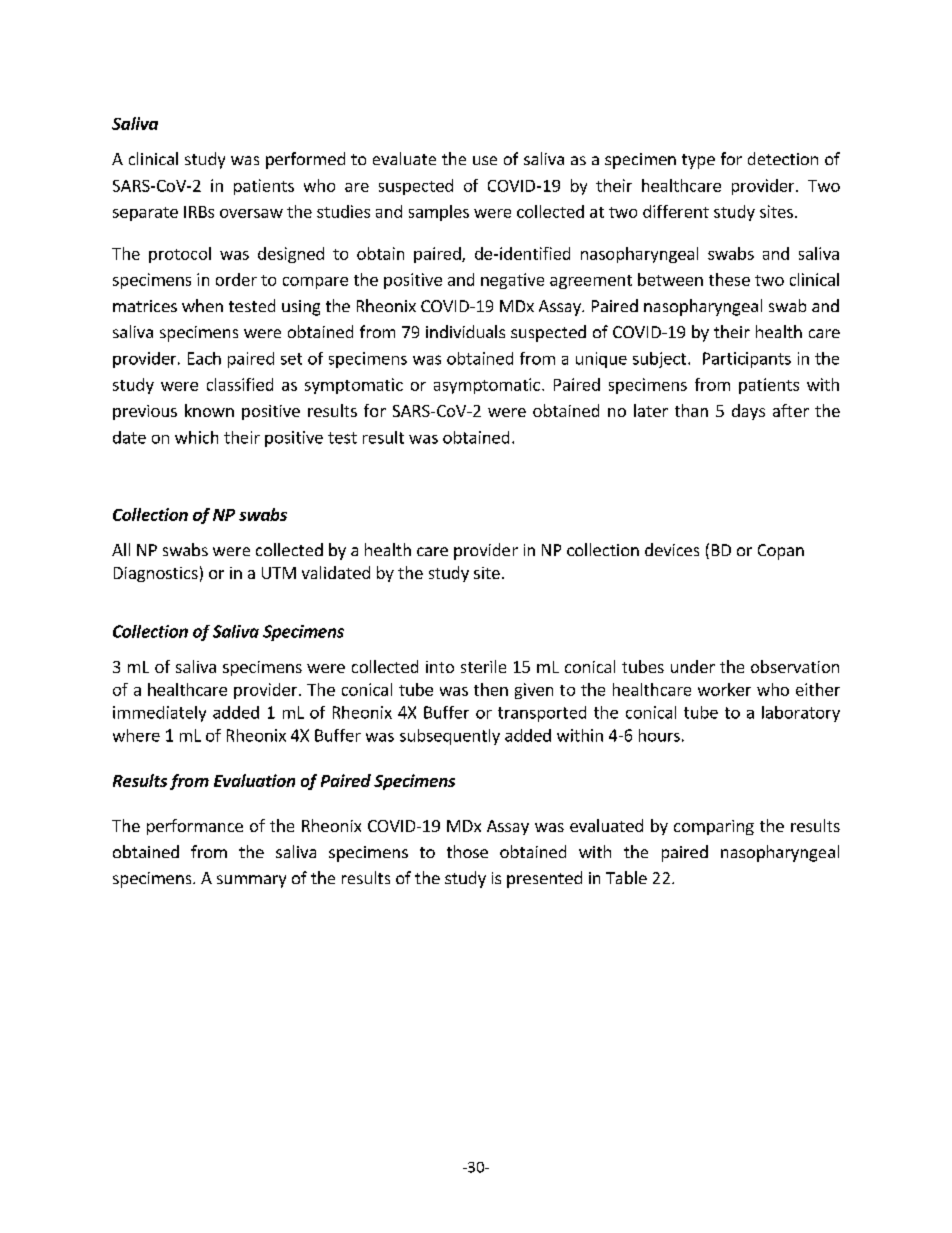 The image size is (952, 1233). I want to click on days, so click(748, 412).
